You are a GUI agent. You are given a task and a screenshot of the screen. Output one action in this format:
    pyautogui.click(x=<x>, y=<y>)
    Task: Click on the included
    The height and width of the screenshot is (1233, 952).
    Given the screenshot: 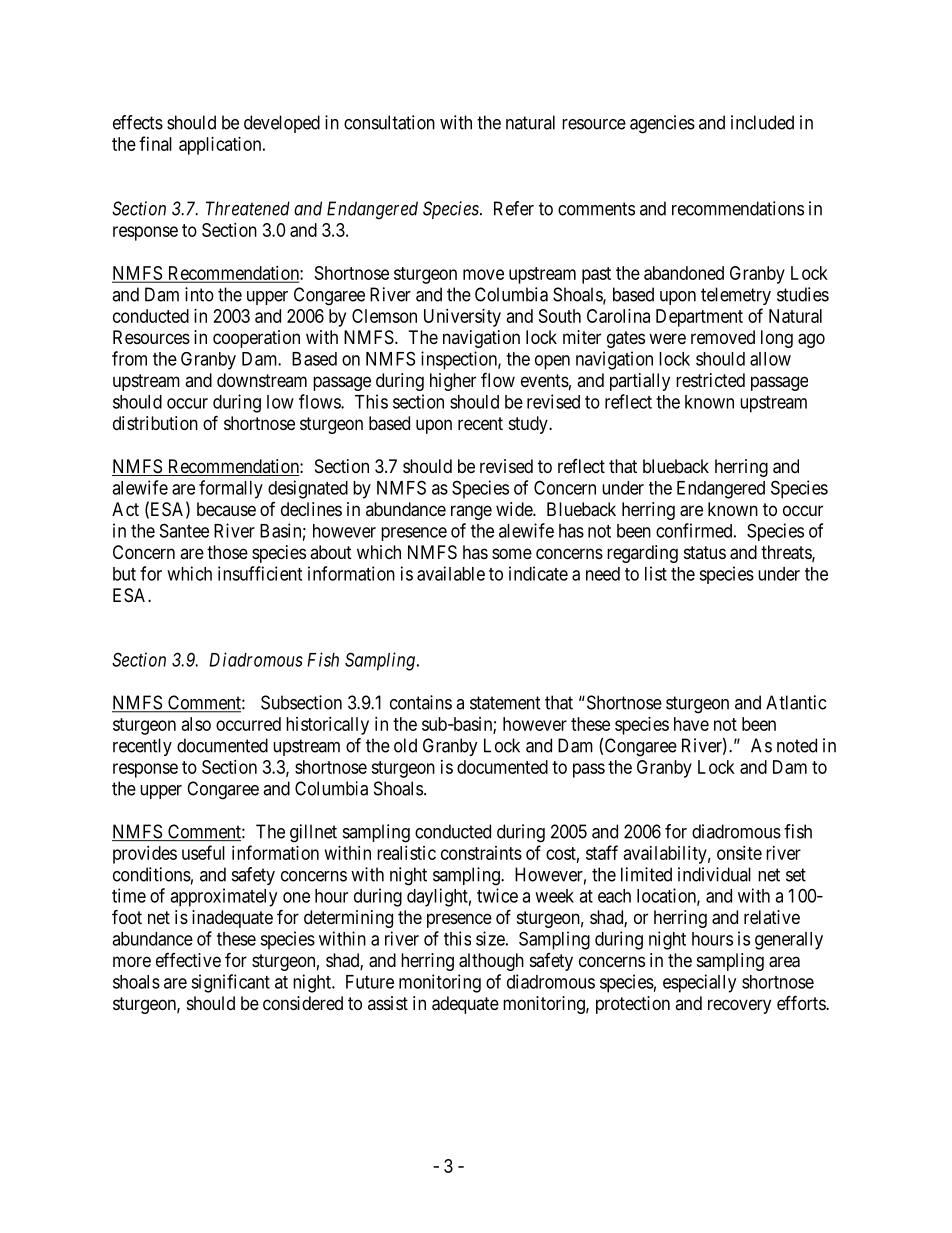 What is the action you would take?
    pyautogui.click(x=762, y=122)
